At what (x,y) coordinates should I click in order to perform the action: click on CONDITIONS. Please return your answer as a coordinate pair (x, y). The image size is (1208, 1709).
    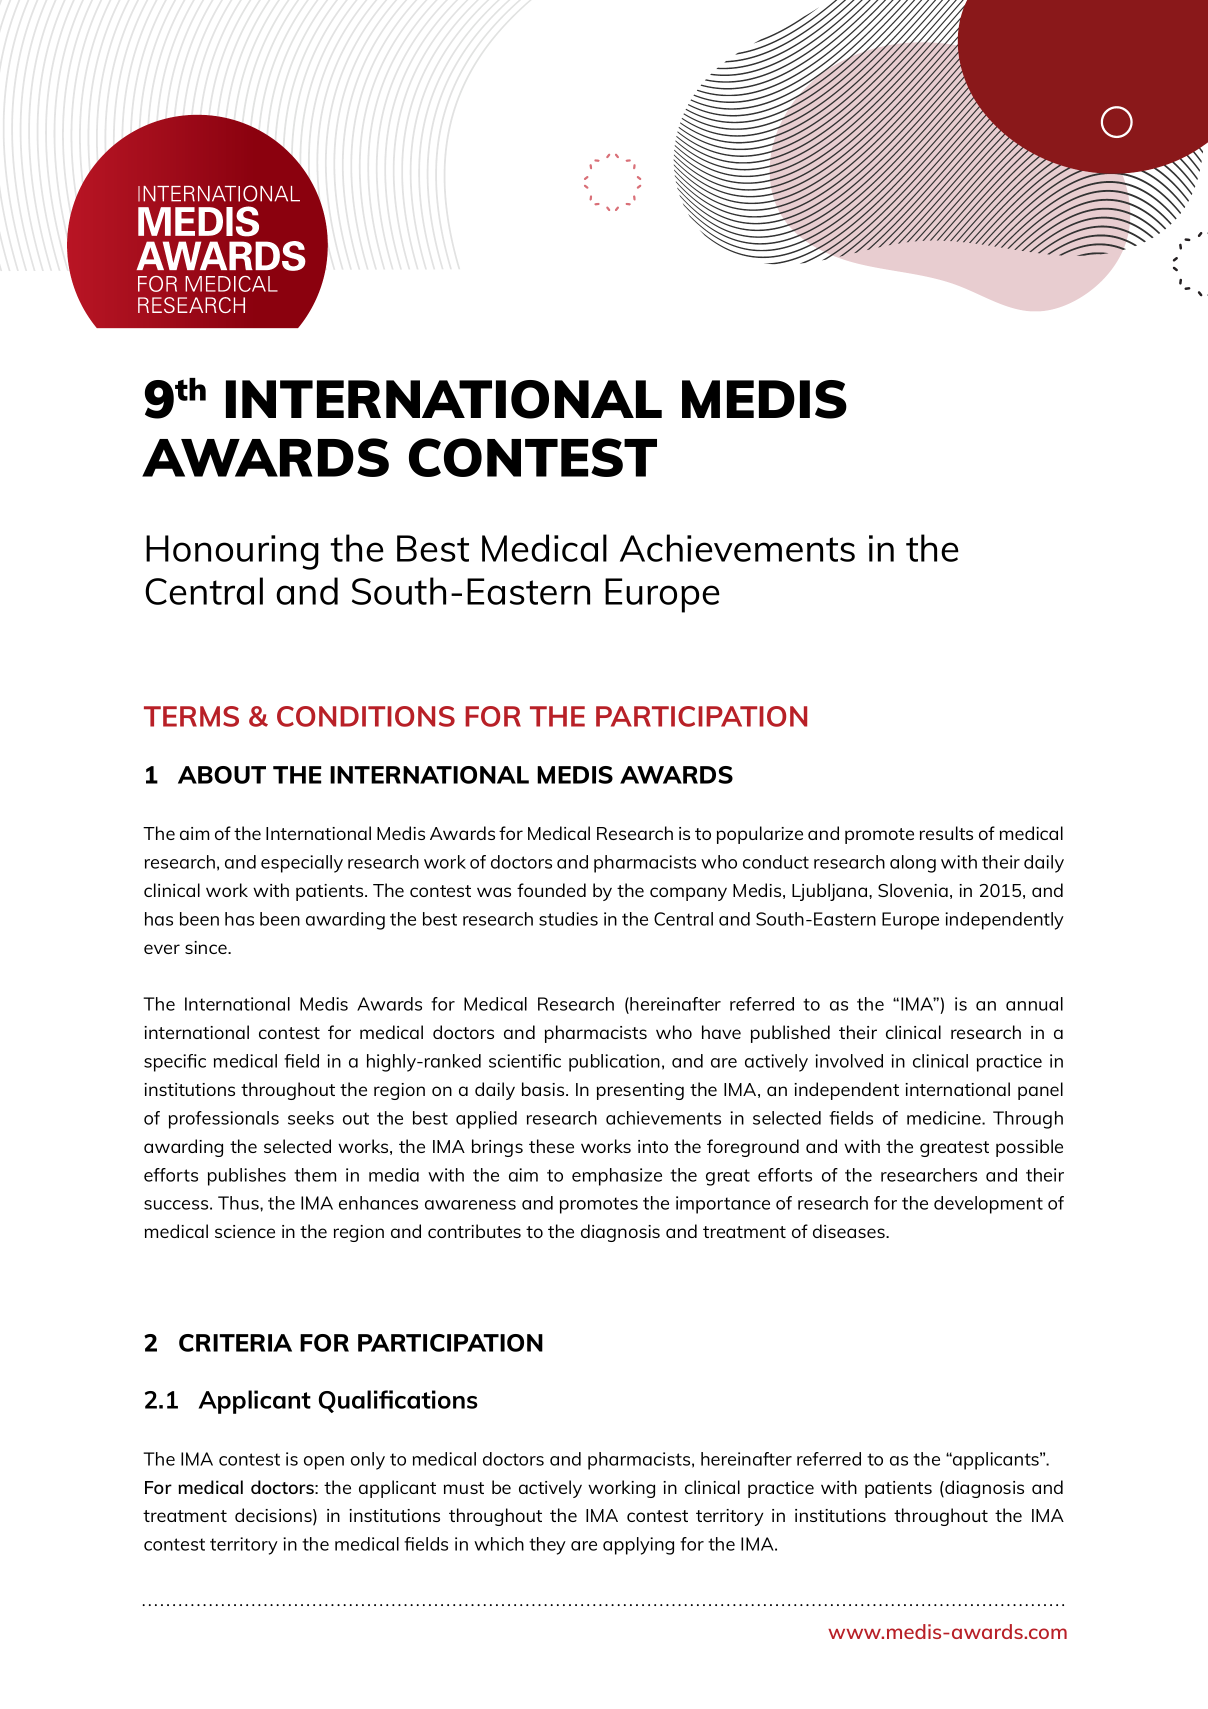
    Looking at the image, I should click on (366, 716).
